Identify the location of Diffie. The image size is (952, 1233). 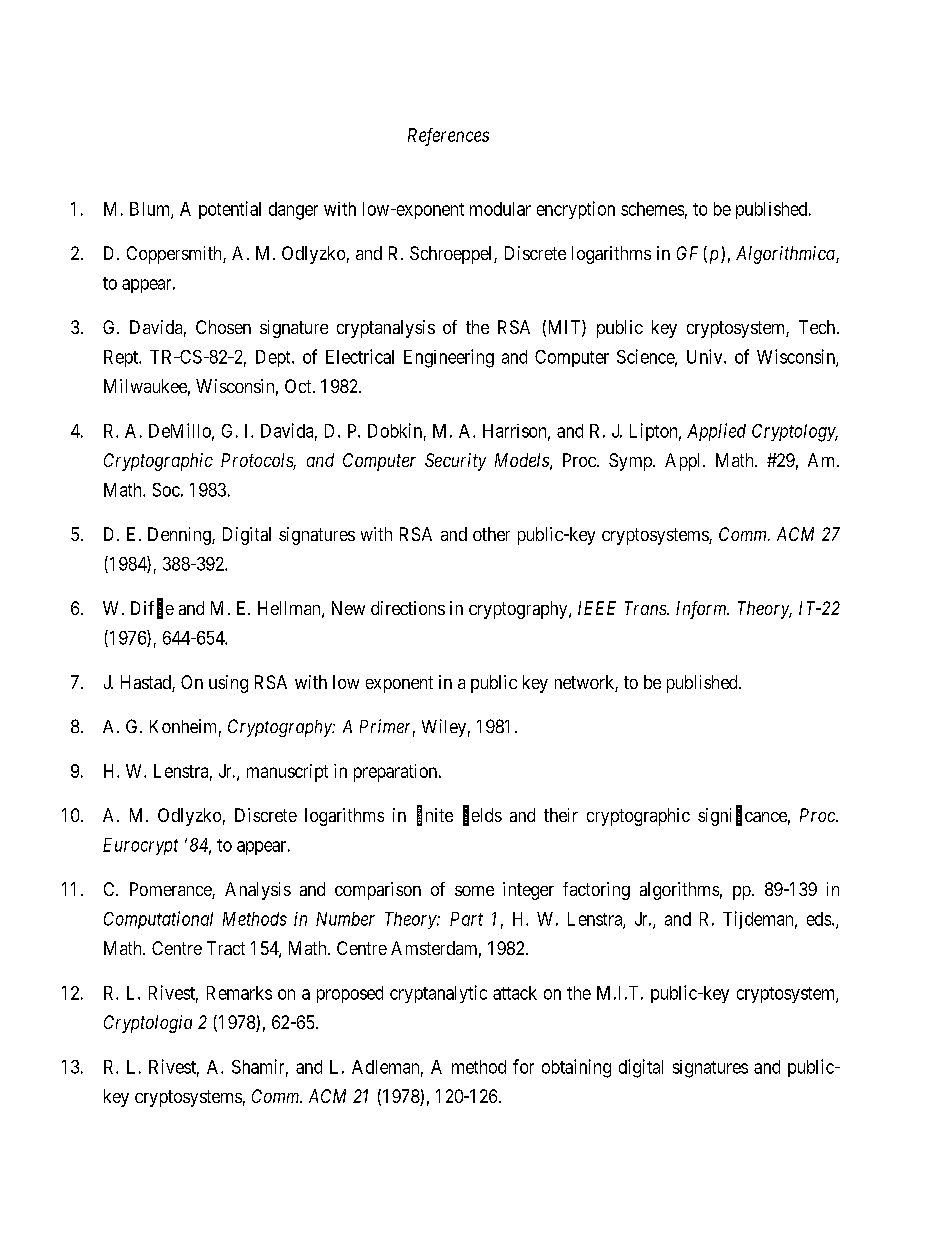
(152, 609).
